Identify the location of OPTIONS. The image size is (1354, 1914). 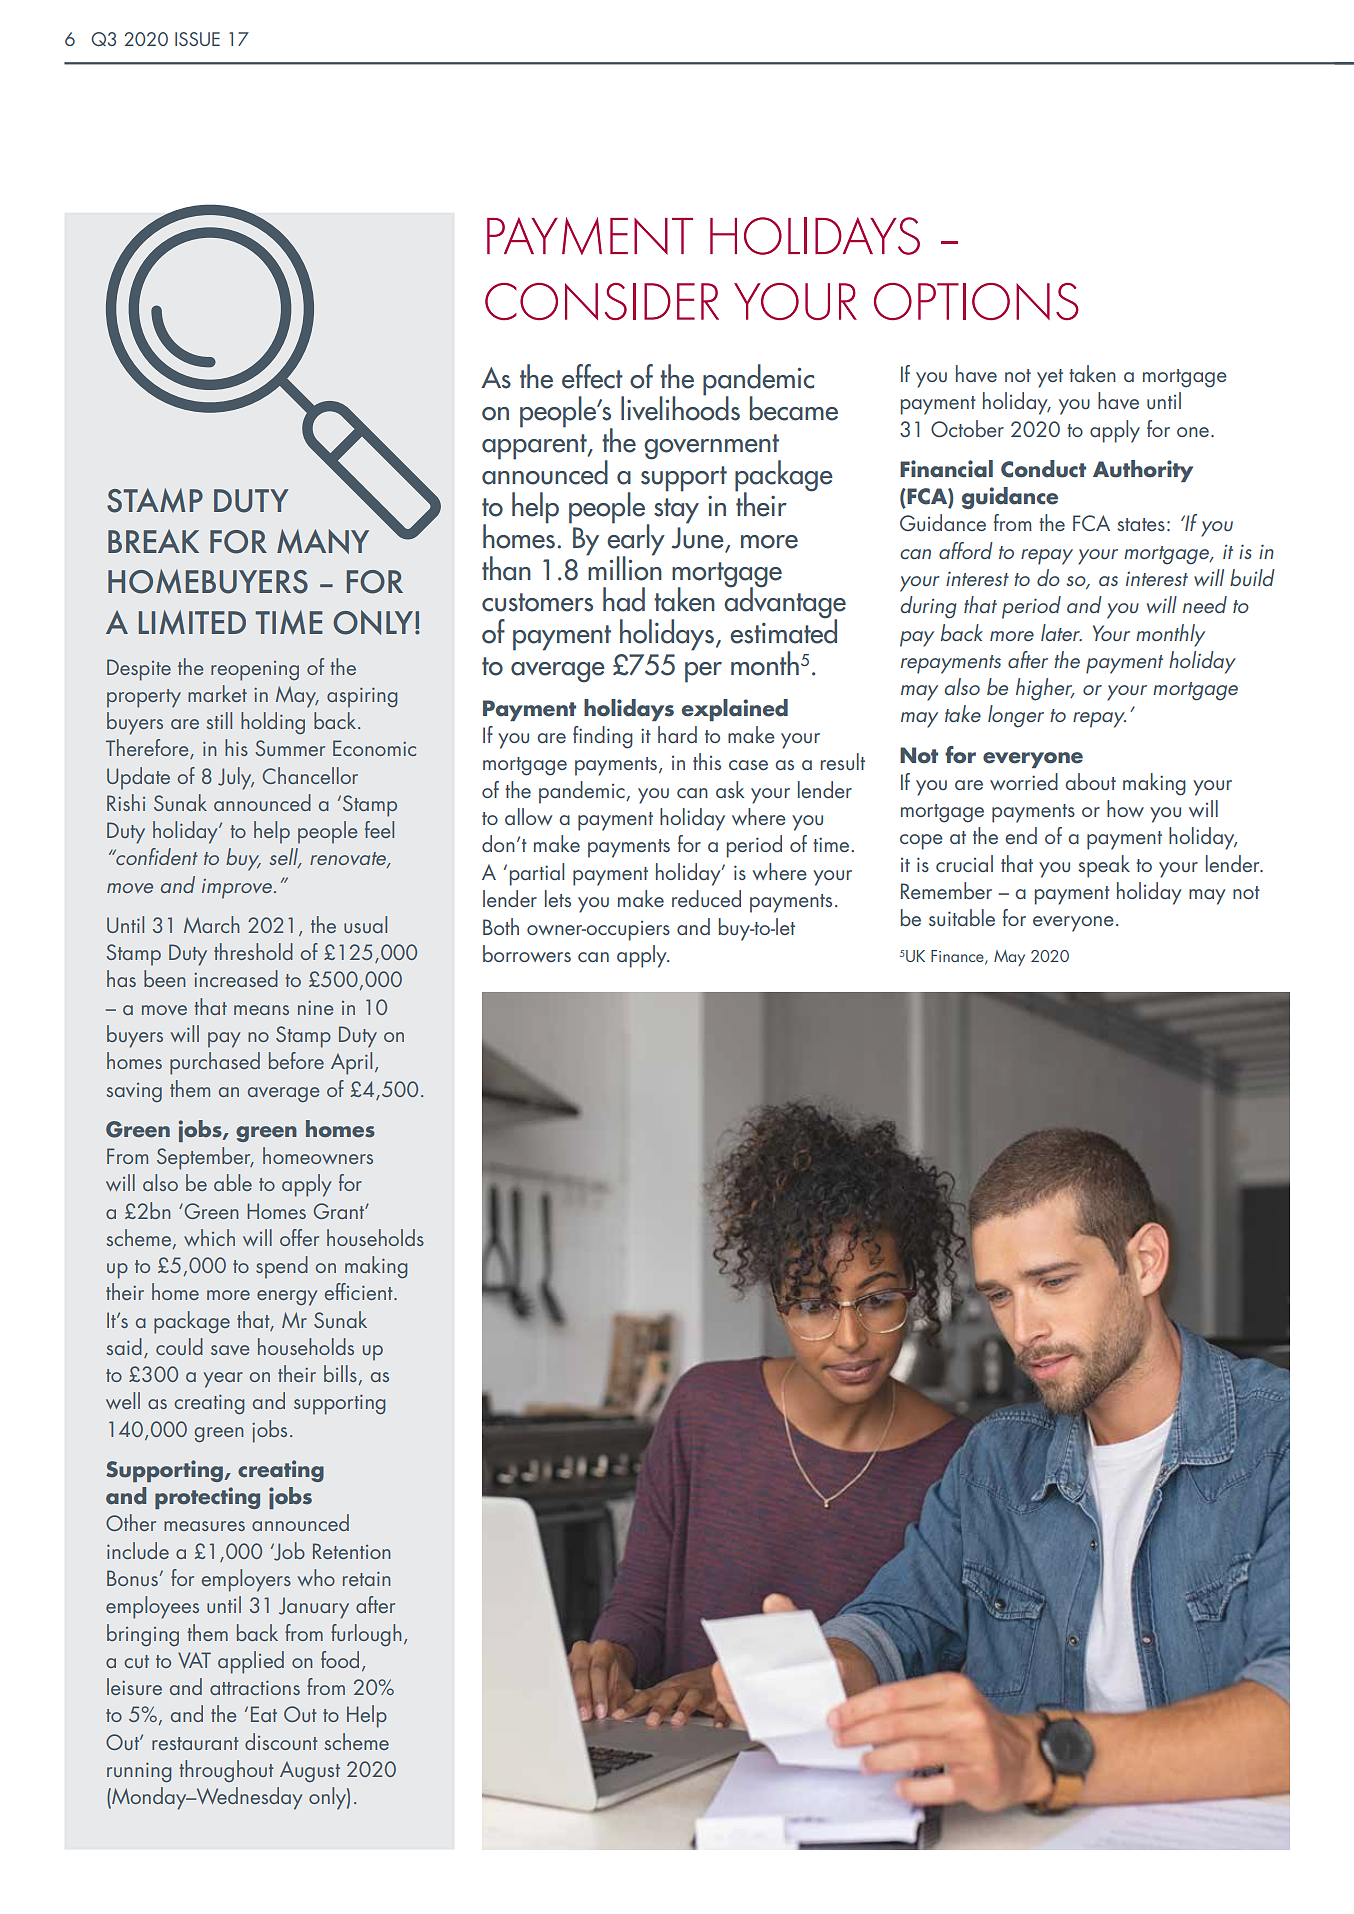
(976, 301).
